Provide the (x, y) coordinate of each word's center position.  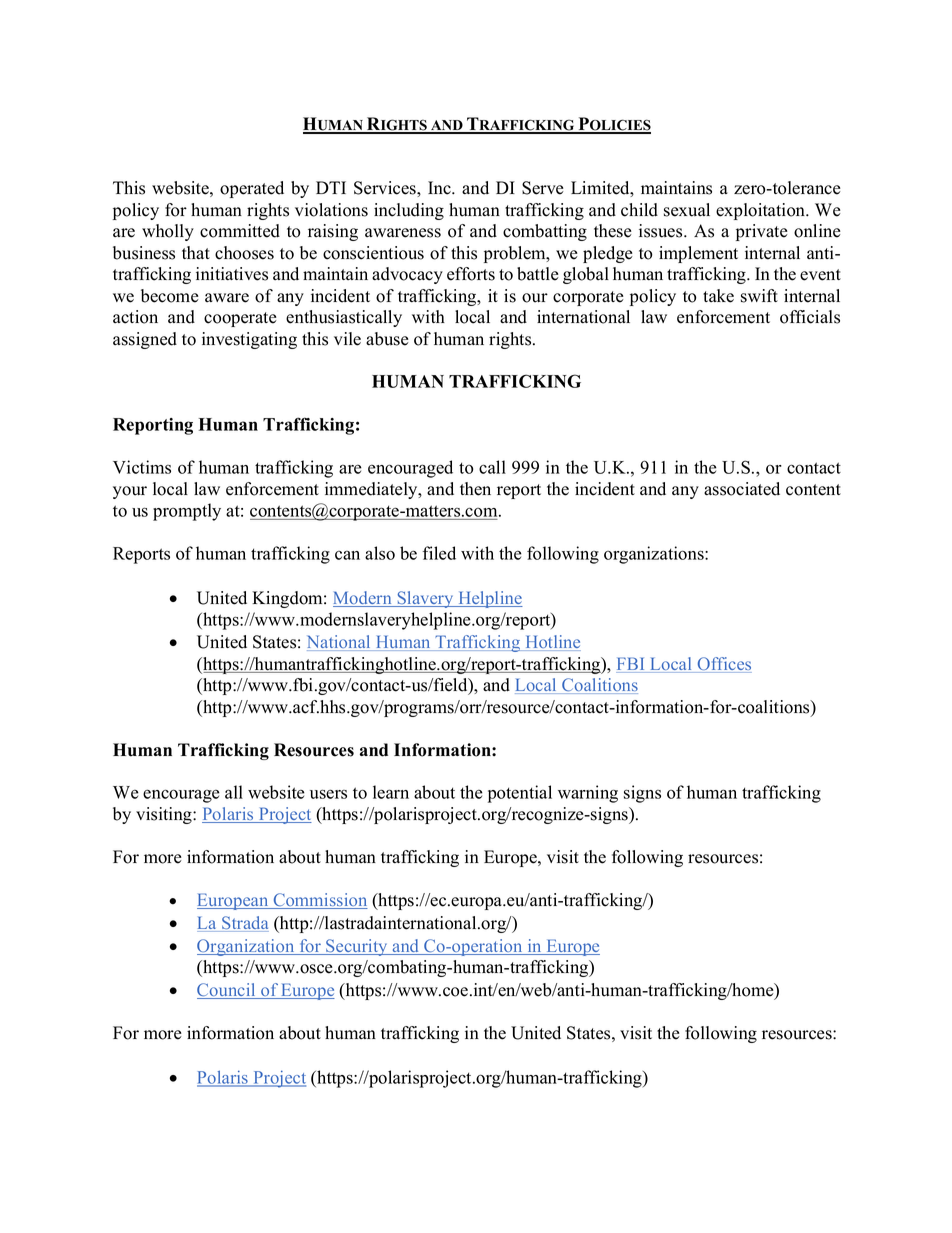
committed (240, 231)
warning (588, 794)
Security (357, 947)
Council (227, 991)
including (409, 211)
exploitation (762, 211)
